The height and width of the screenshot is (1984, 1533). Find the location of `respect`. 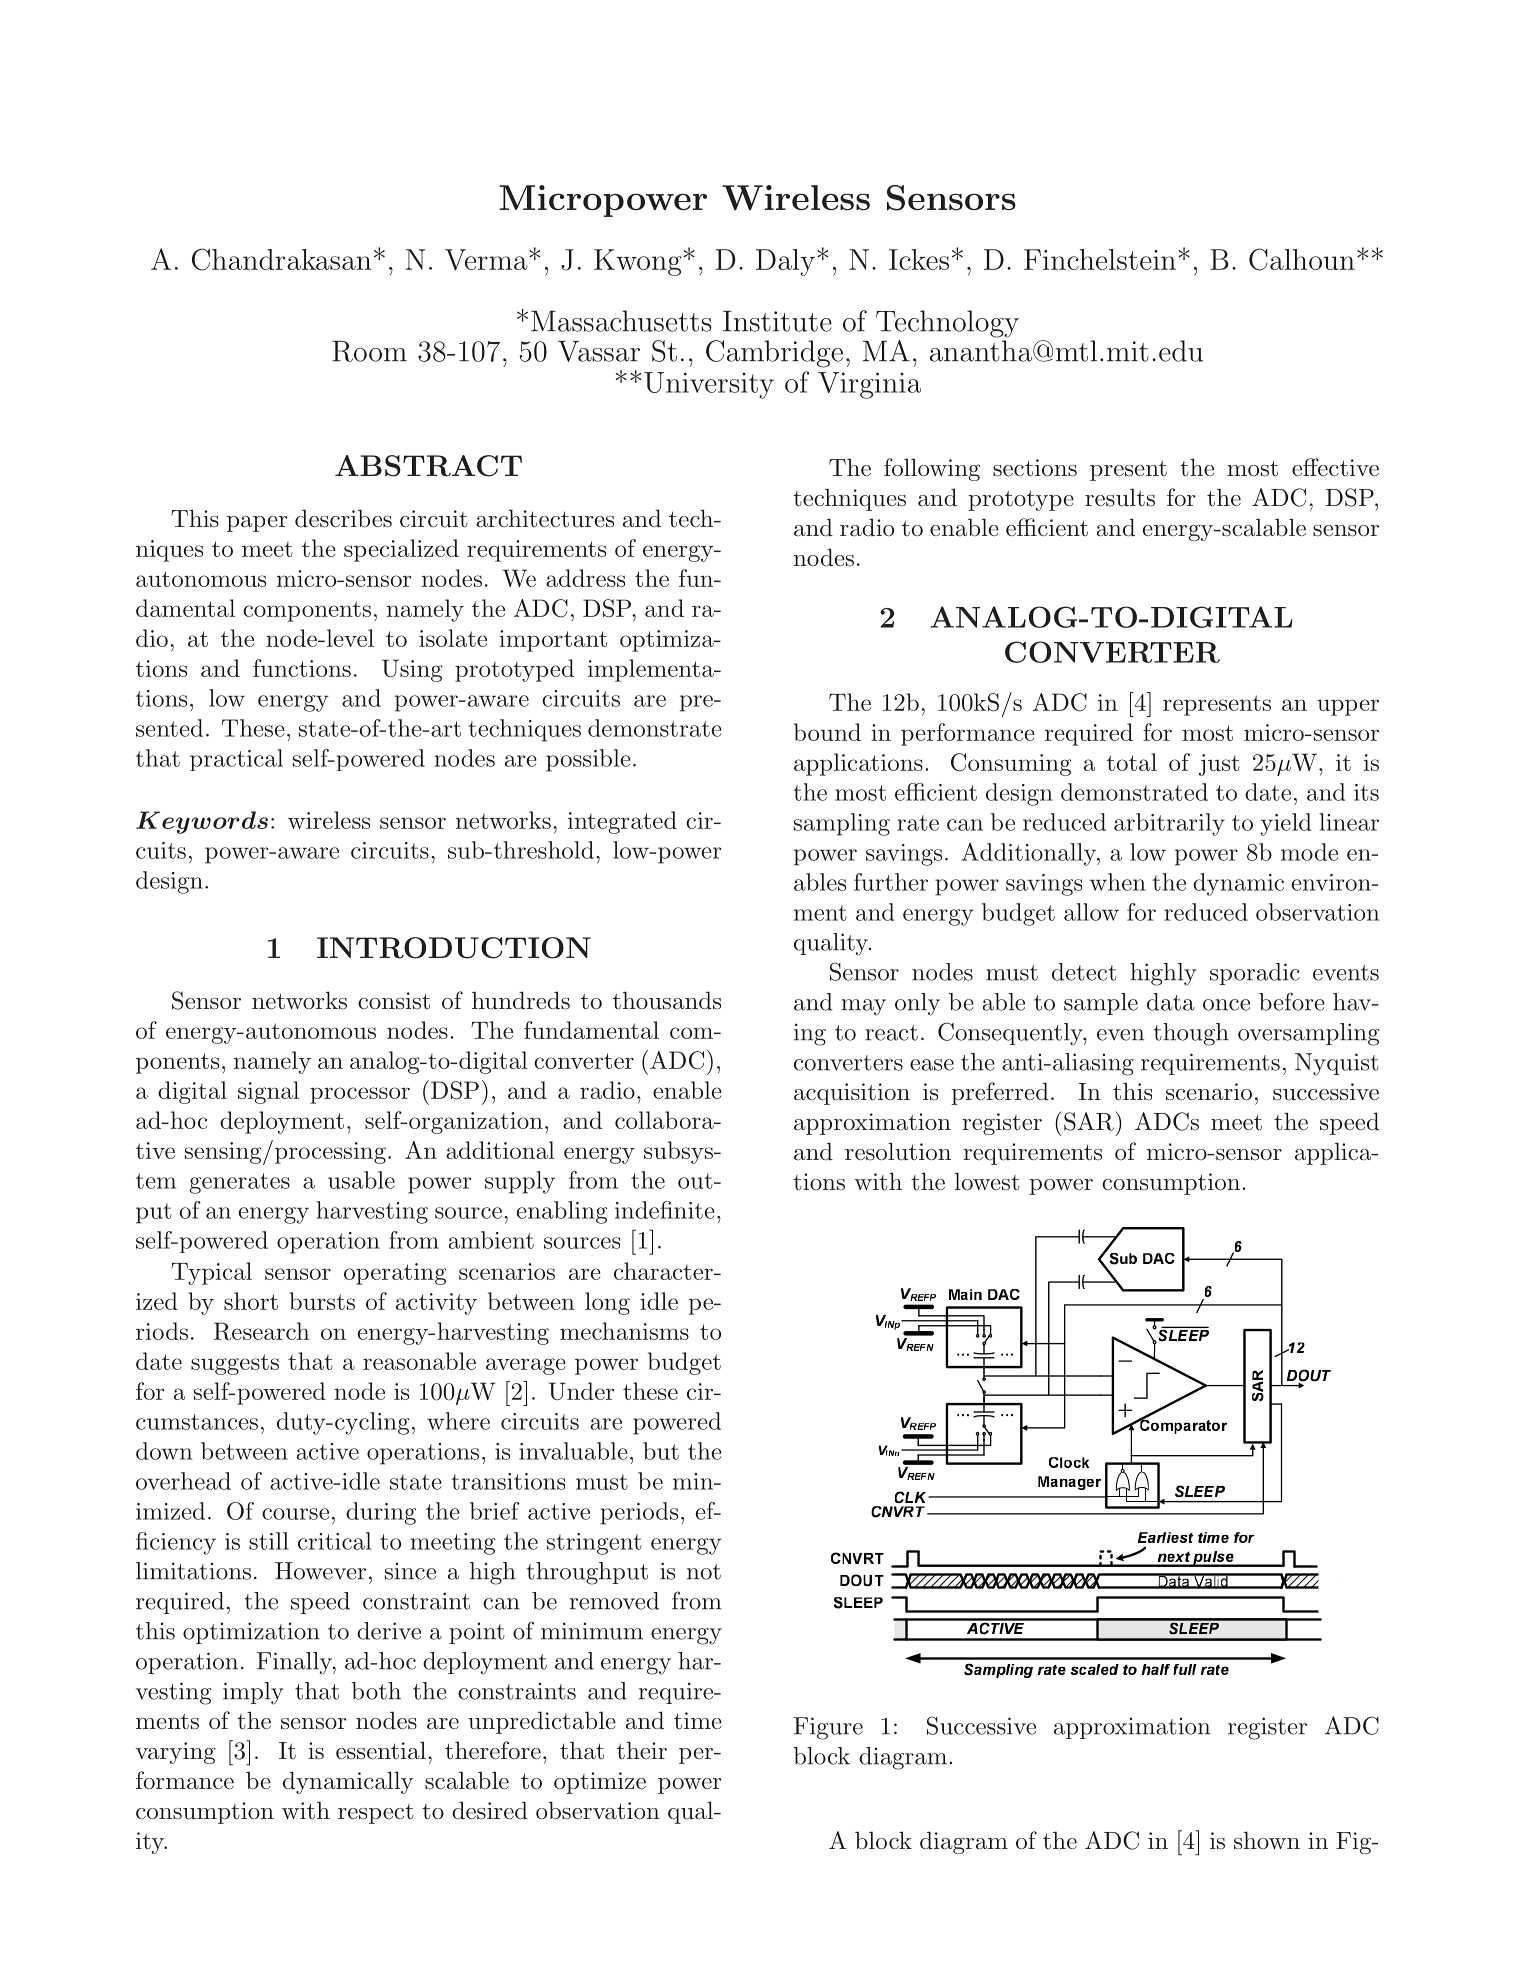

respect is located at coordinates (376, 1814).
